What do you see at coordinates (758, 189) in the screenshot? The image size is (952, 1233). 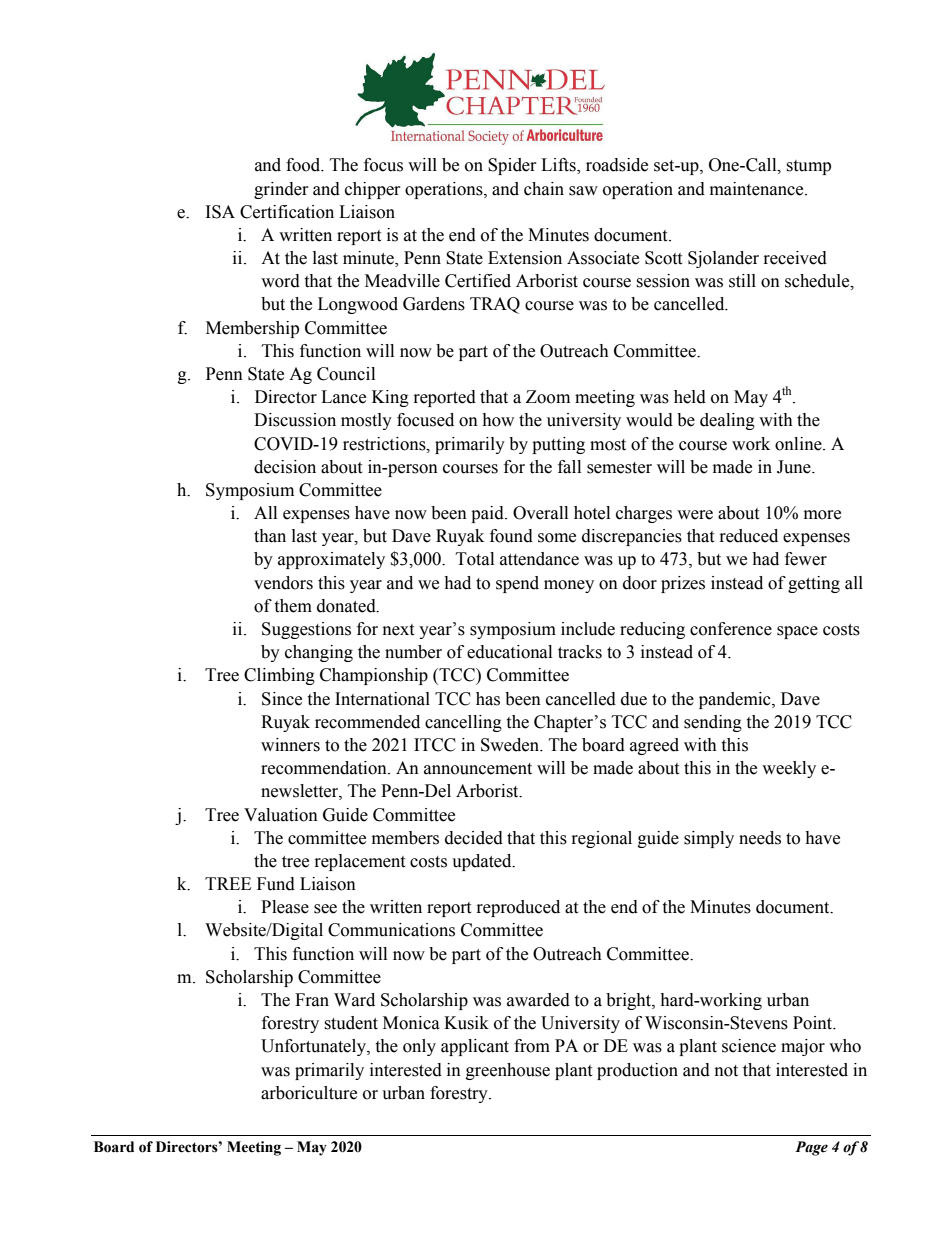 I see `maintenance` at bounding box center [758, 189].
